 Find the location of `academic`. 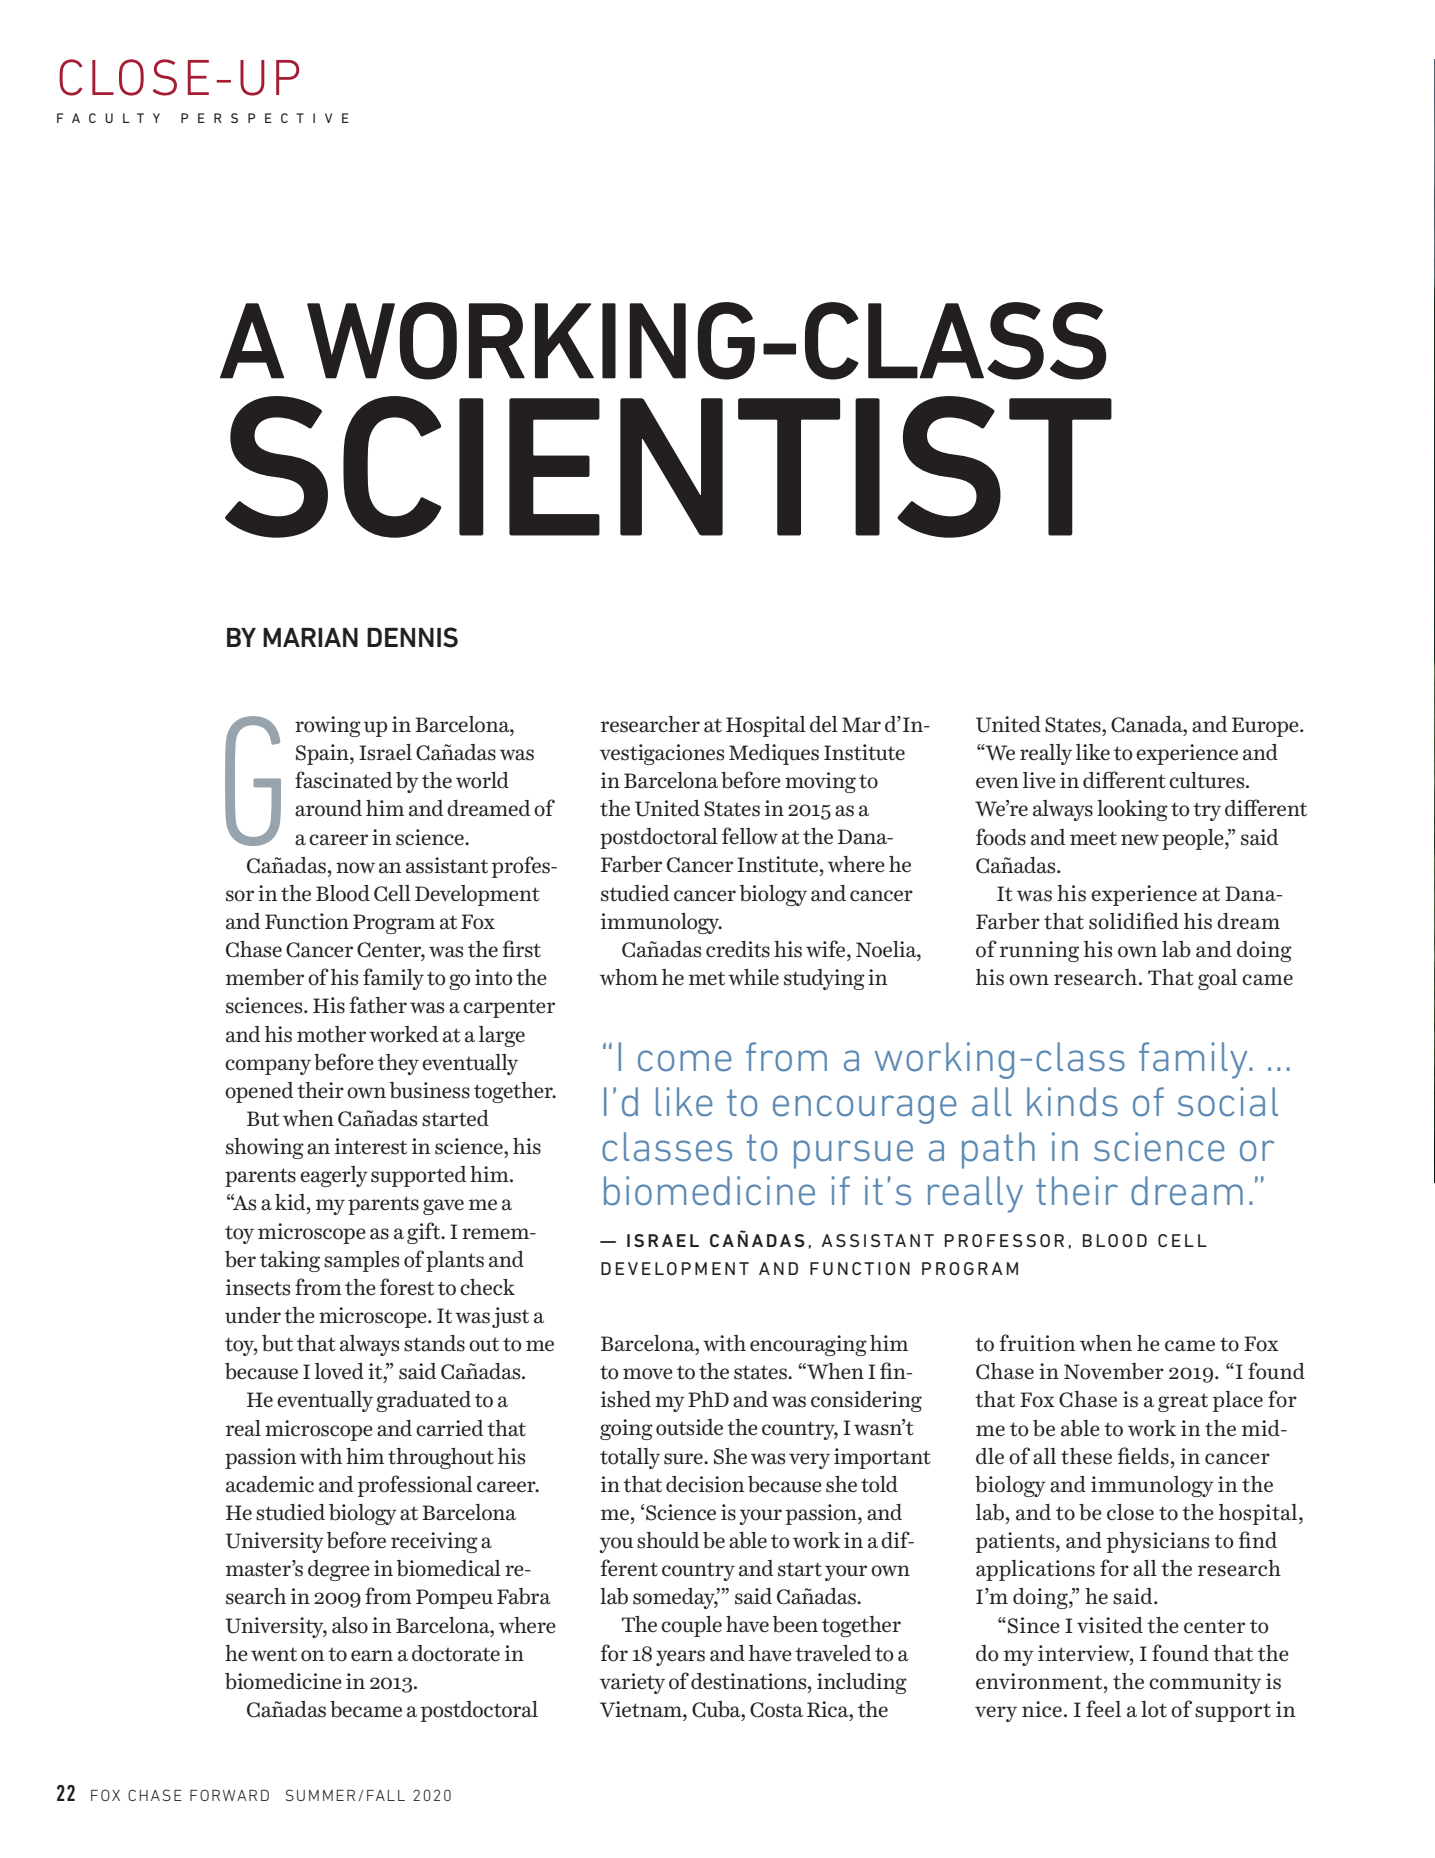

academic is located at coordinates (270, 1484).
